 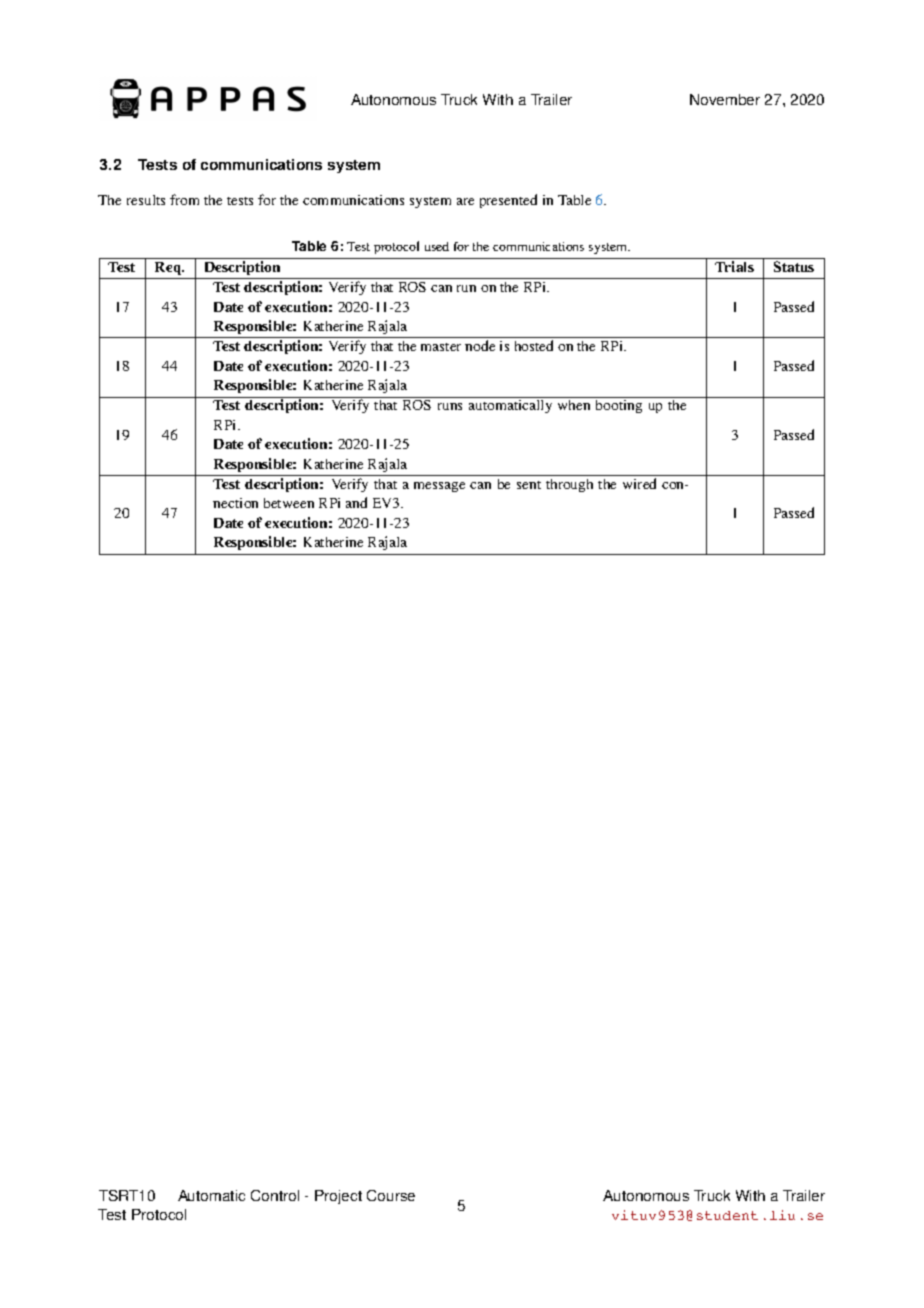 What do you see at coordinates (619, 406) in the image?
I see `booting` at bounding box center [619, 406].
